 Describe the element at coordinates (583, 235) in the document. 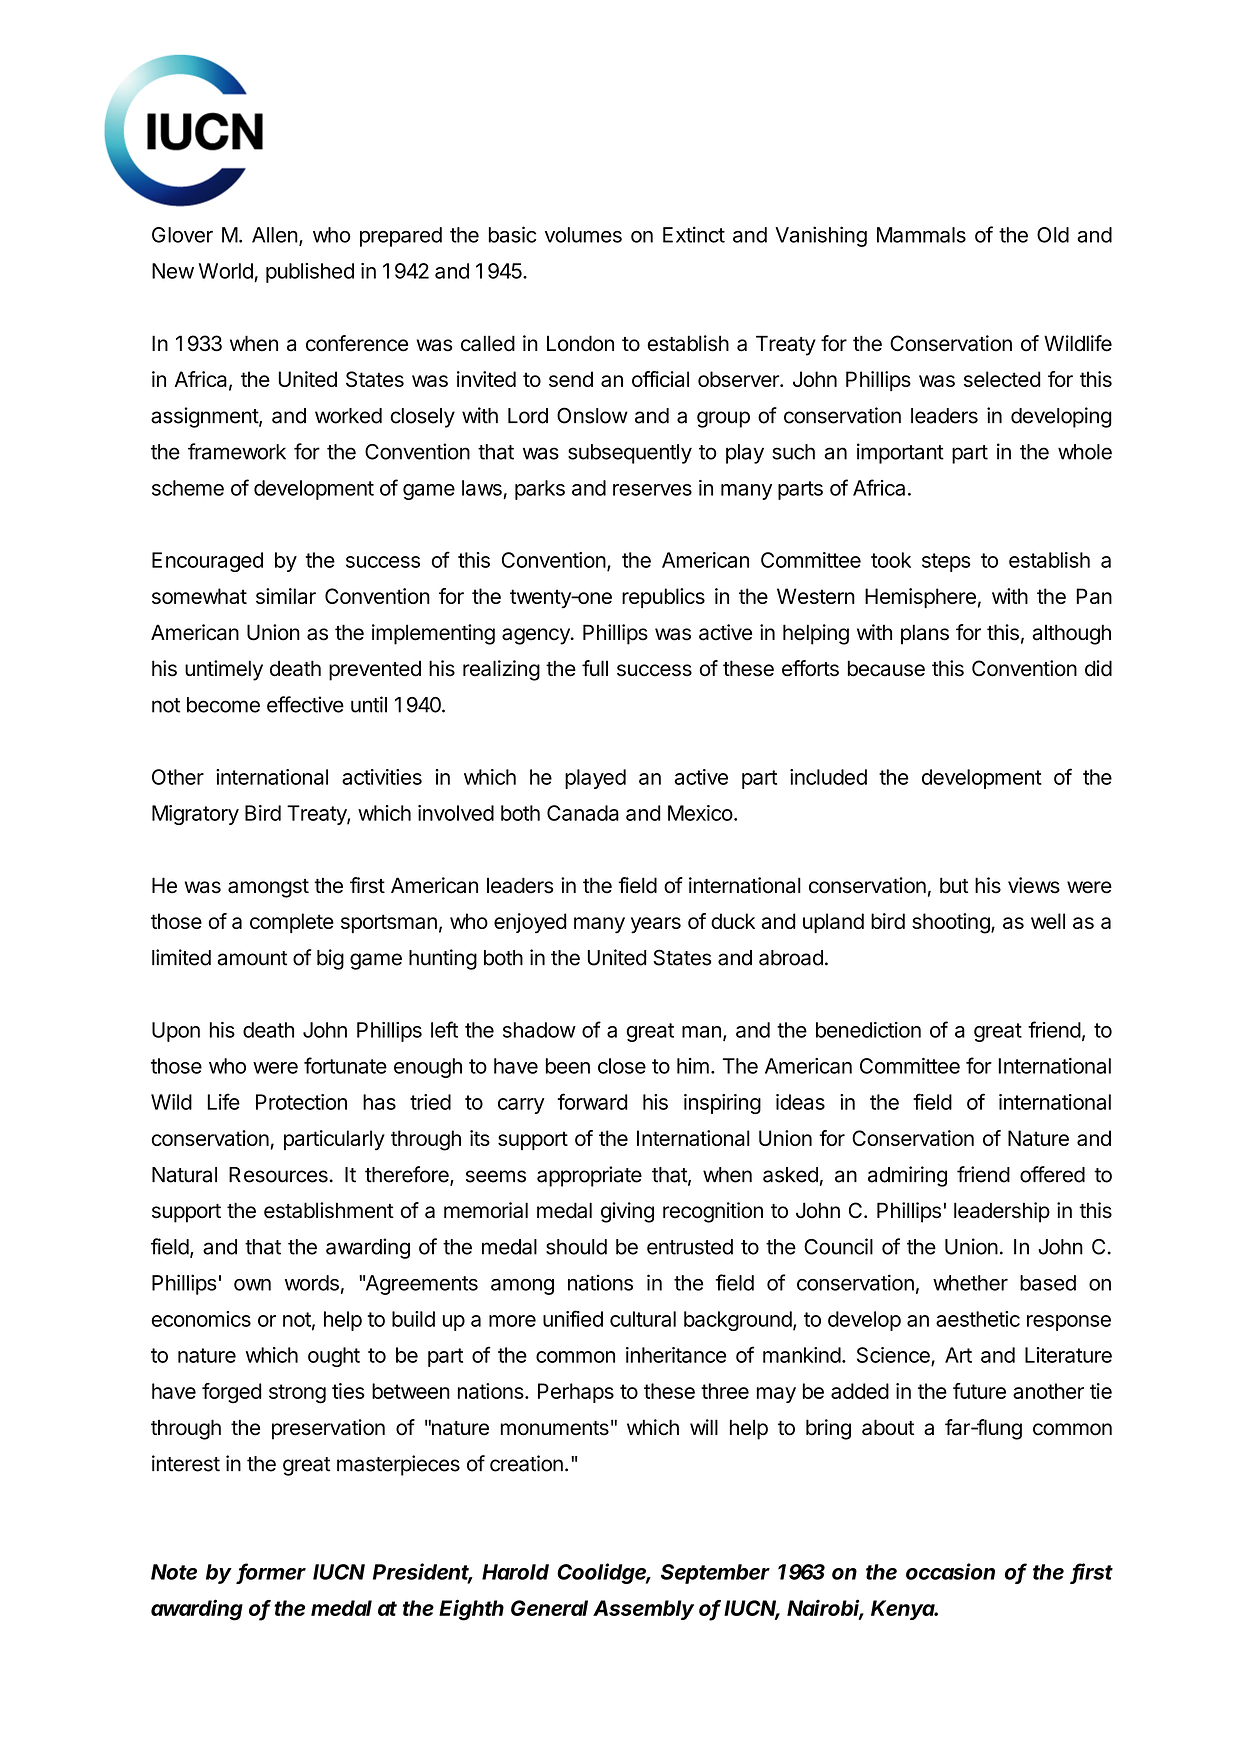

I see `volumes` at that location.
